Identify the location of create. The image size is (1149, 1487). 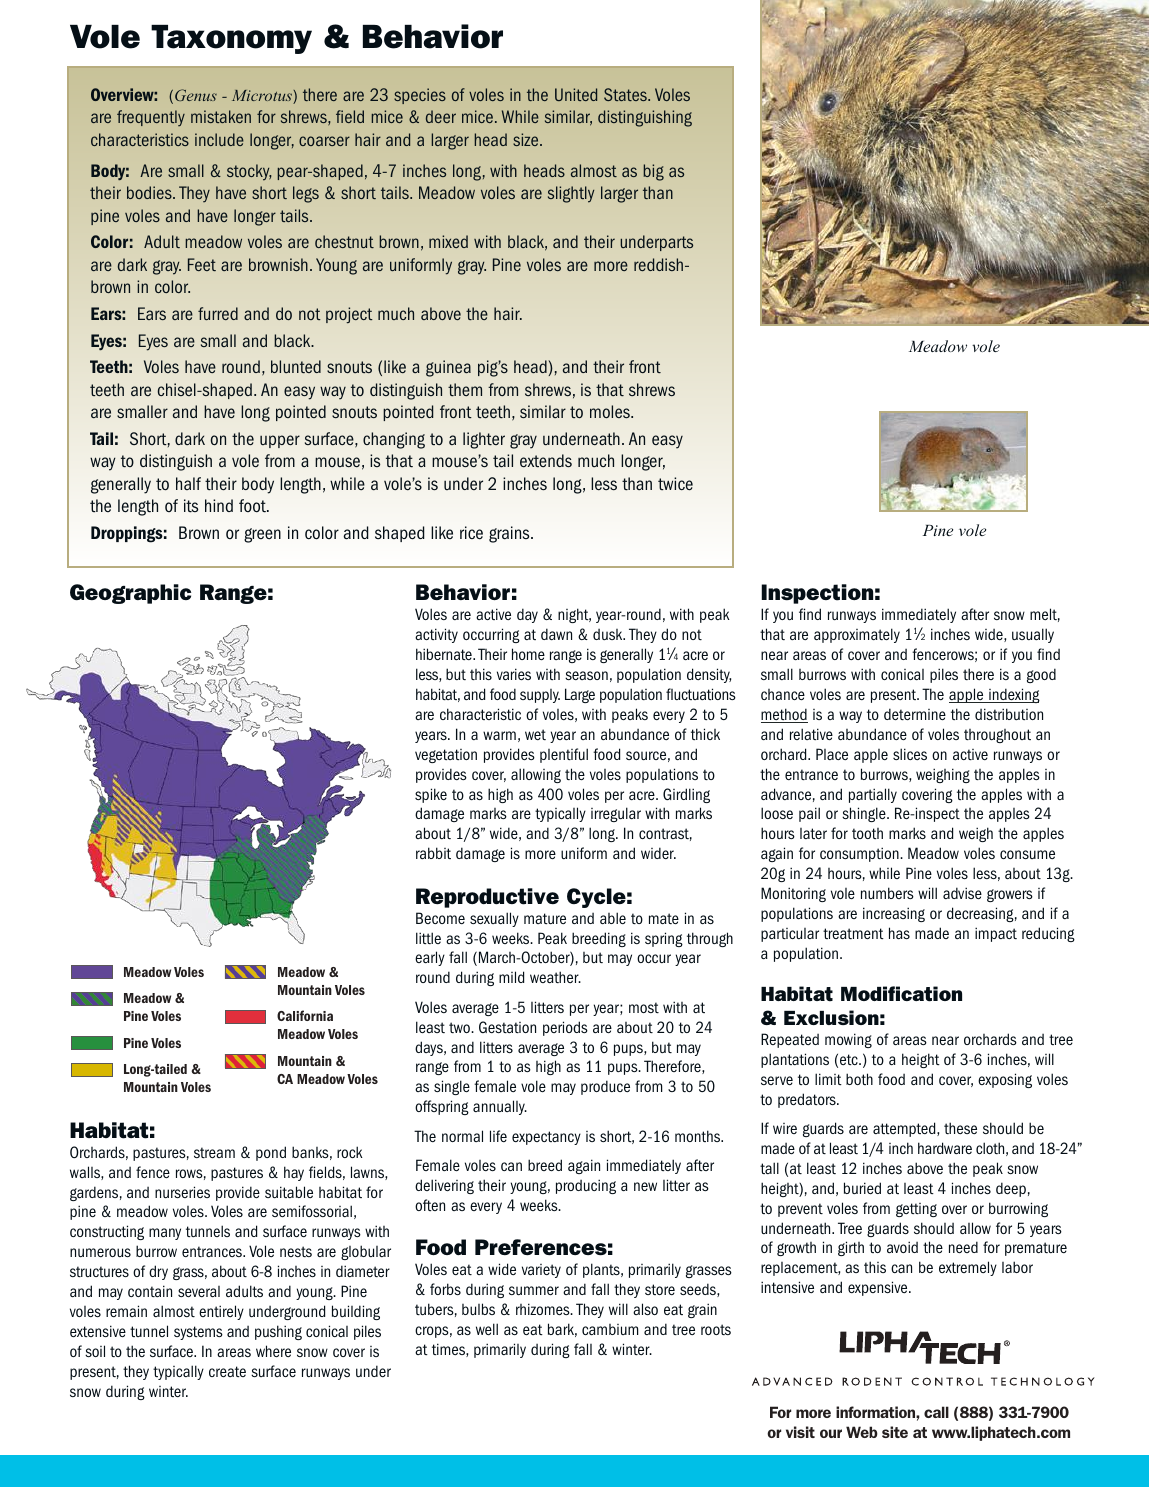
(227, 1371).
